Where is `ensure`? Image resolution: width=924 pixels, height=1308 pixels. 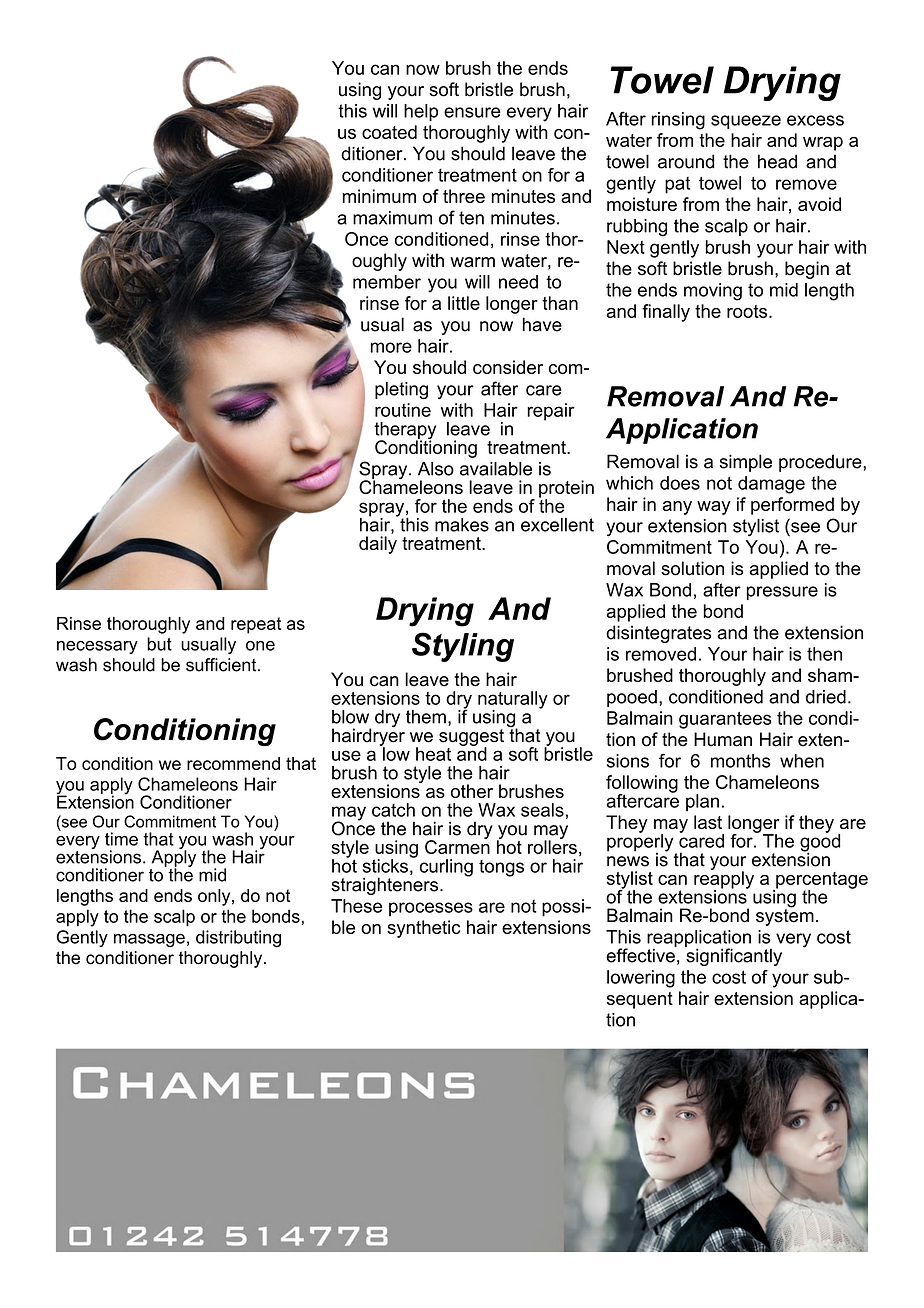
ensure is located at coordinates (472, 112).
